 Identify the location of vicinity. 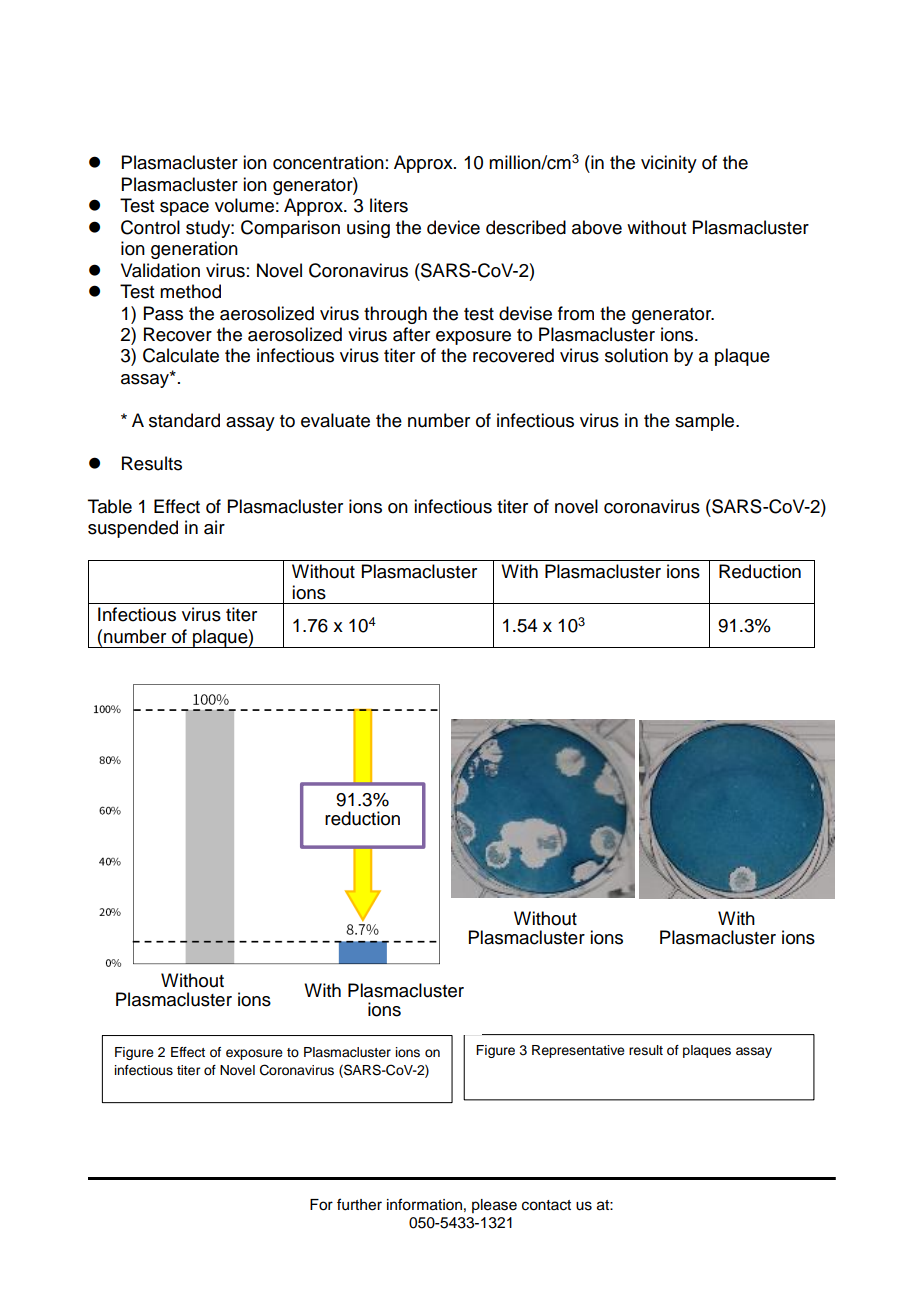
(669, 164).
